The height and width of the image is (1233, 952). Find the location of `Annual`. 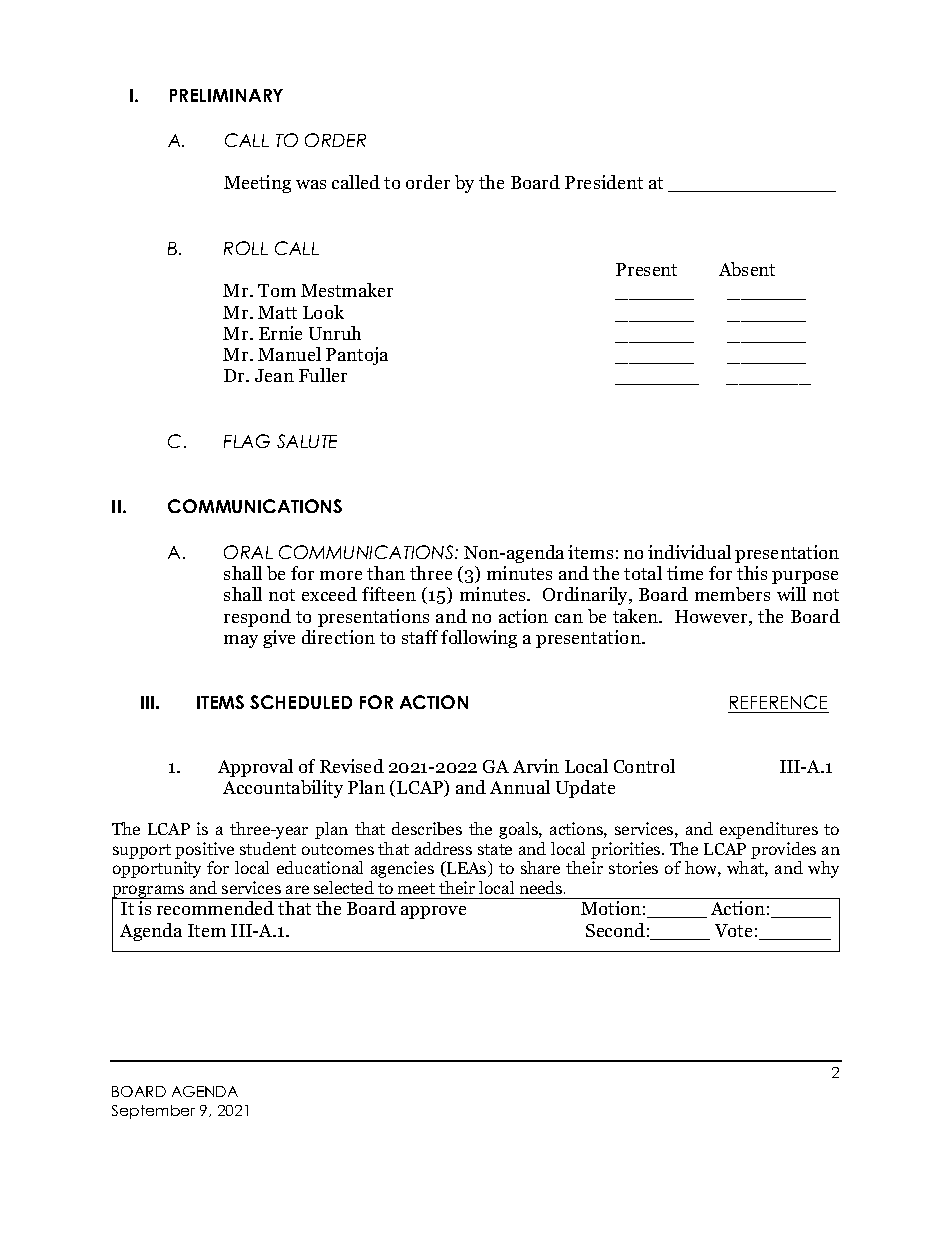

Annual is located at coordinates (520, 787).
